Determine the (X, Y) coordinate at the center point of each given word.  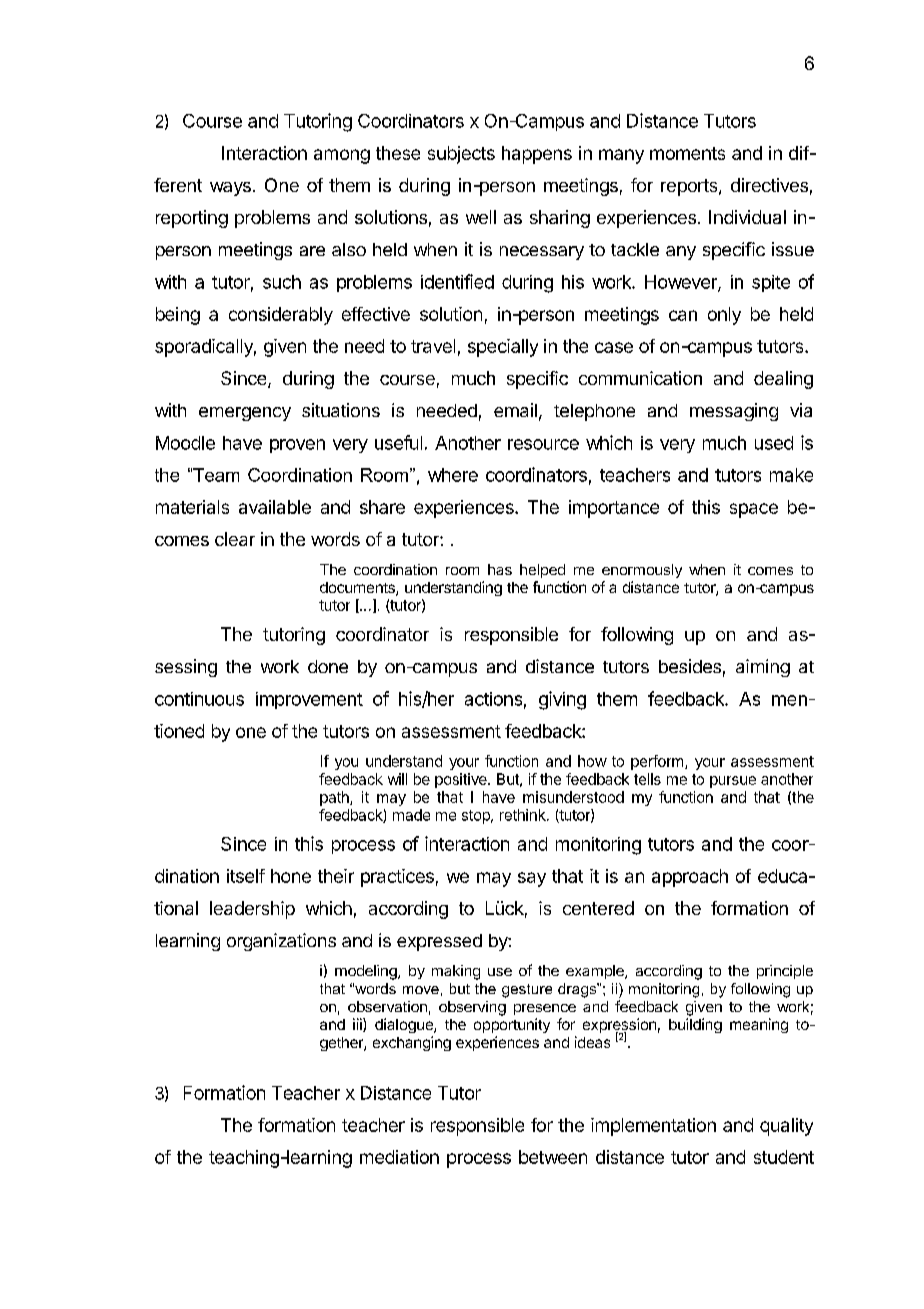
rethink (524, 815)
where (453, 475)
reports (690, 187)
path (335, 798)
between (553, 1157)
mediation (399, 1157)
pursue (733, 782)
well (481, 217)
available (275, 507)
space (754, 510)
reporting (192, 219)
